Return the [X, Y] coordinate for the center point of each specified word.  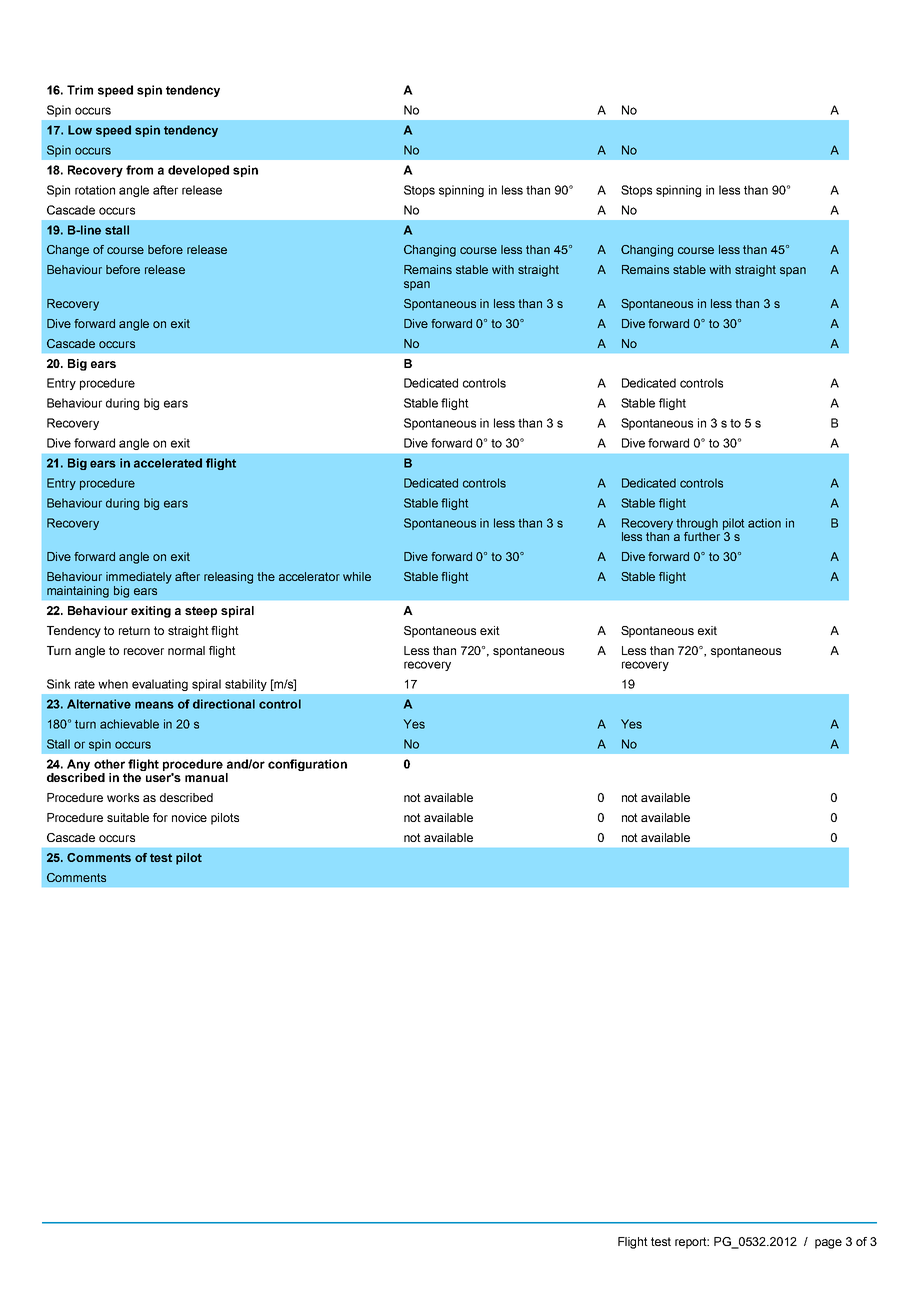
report [692, 1243]
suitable [128, 817]
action [764, 523]
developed [198, 171]
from [139, 170]
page [828, 1244]
